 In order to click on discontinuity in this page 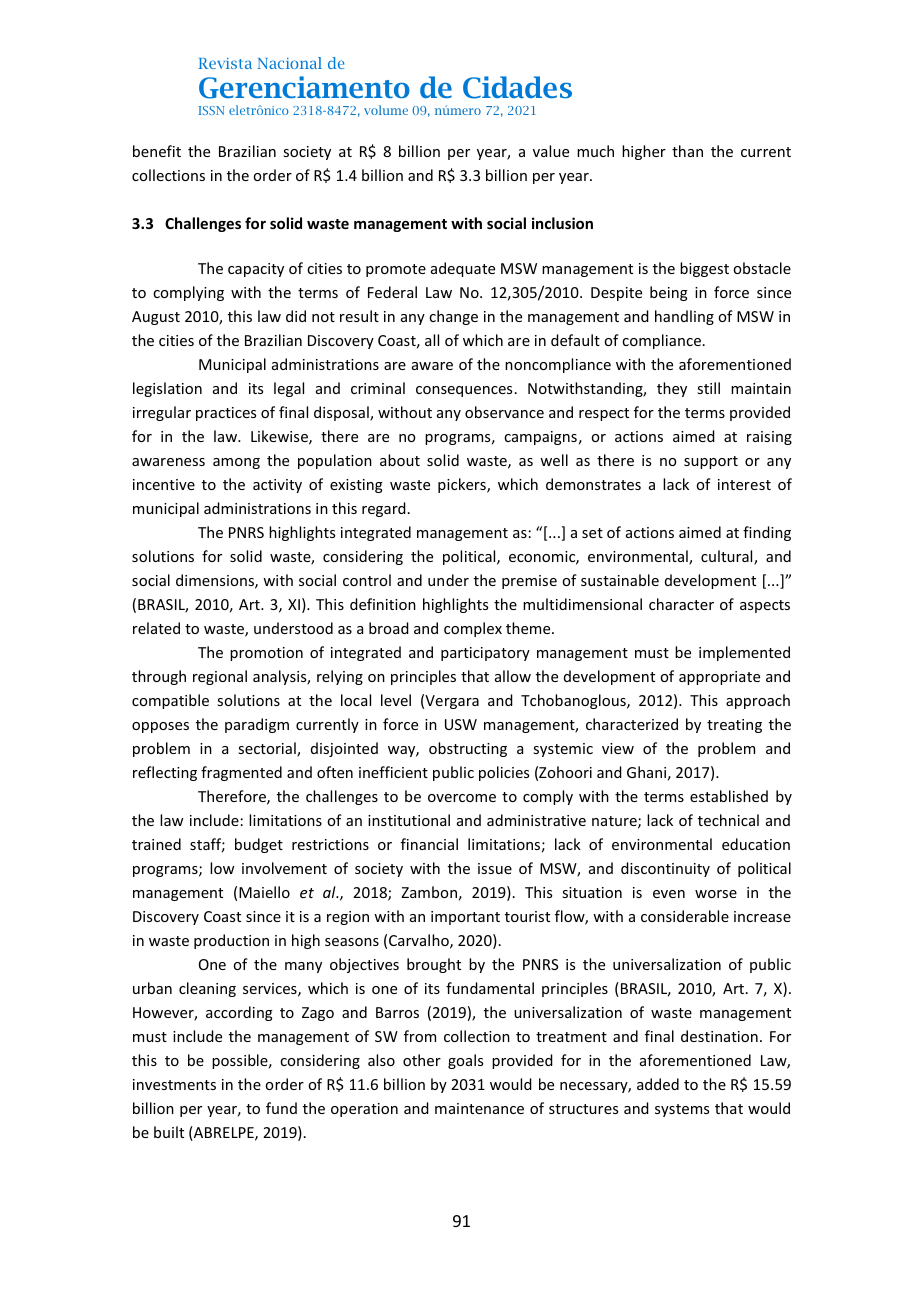, I will do `click(665, 869)`.
